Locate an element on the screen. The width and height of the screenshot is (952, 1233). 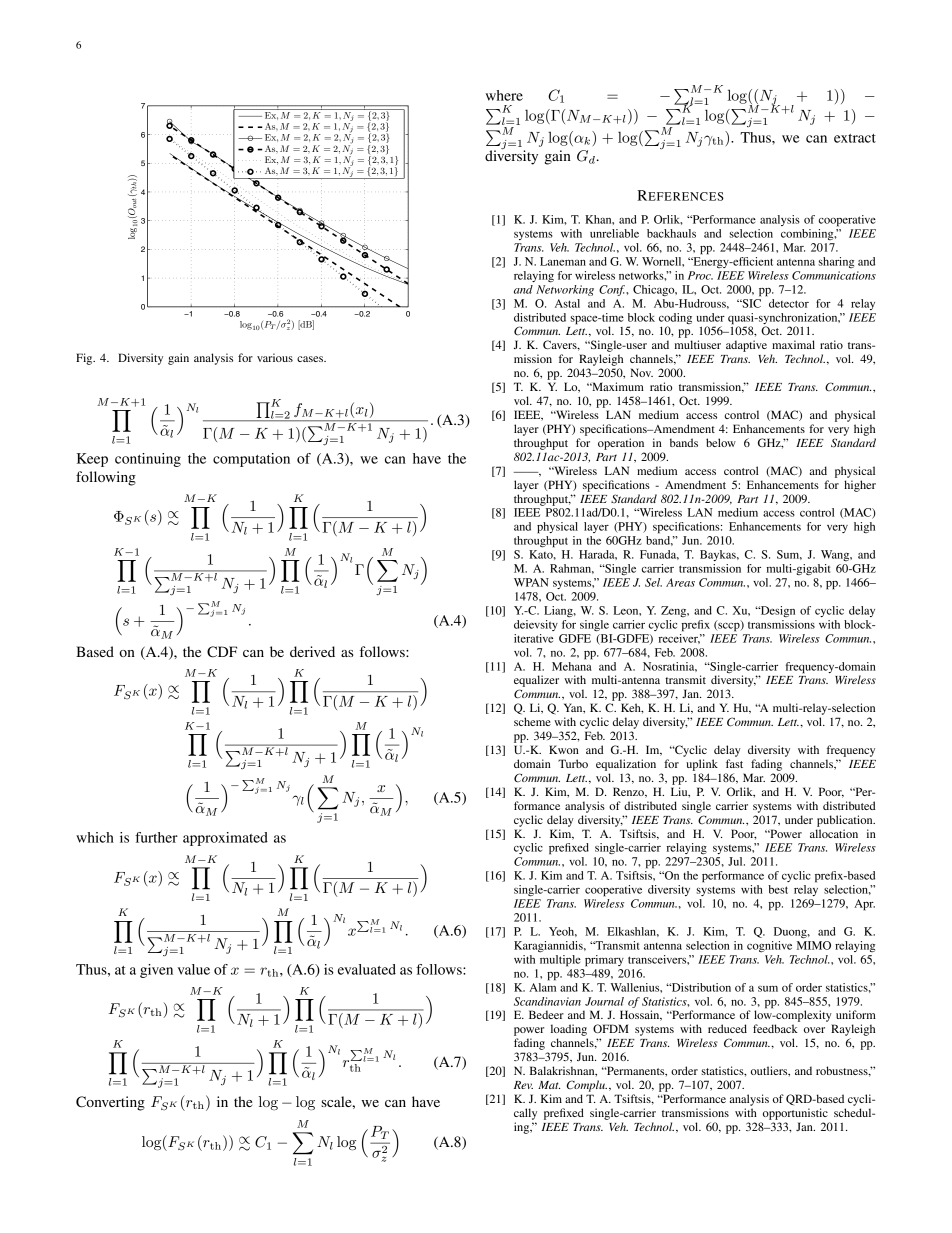
unreliable is located at coordinates (614, 233).
